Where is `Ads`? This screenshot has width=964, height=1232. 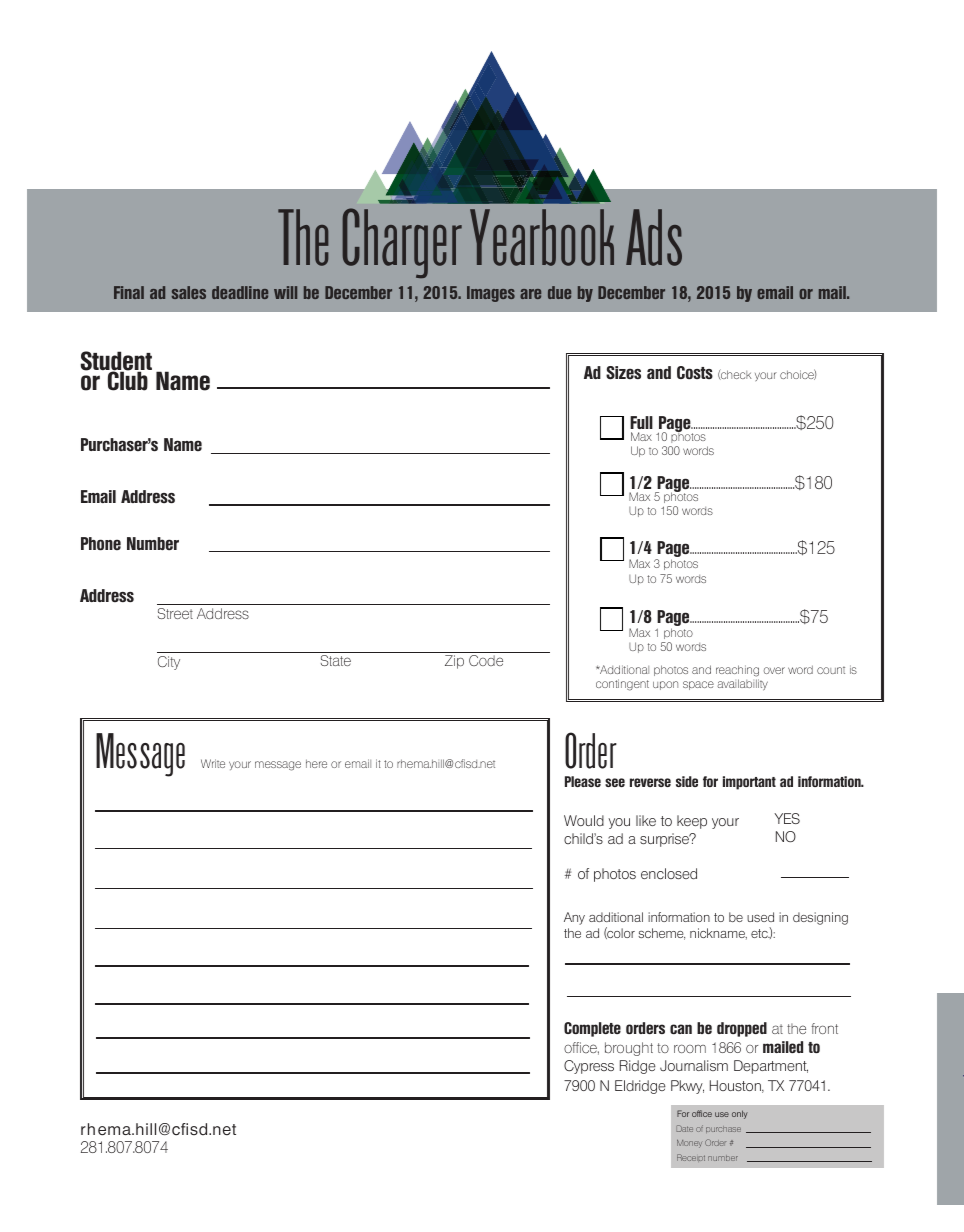
Ads is located at coordinates (654, 237).
